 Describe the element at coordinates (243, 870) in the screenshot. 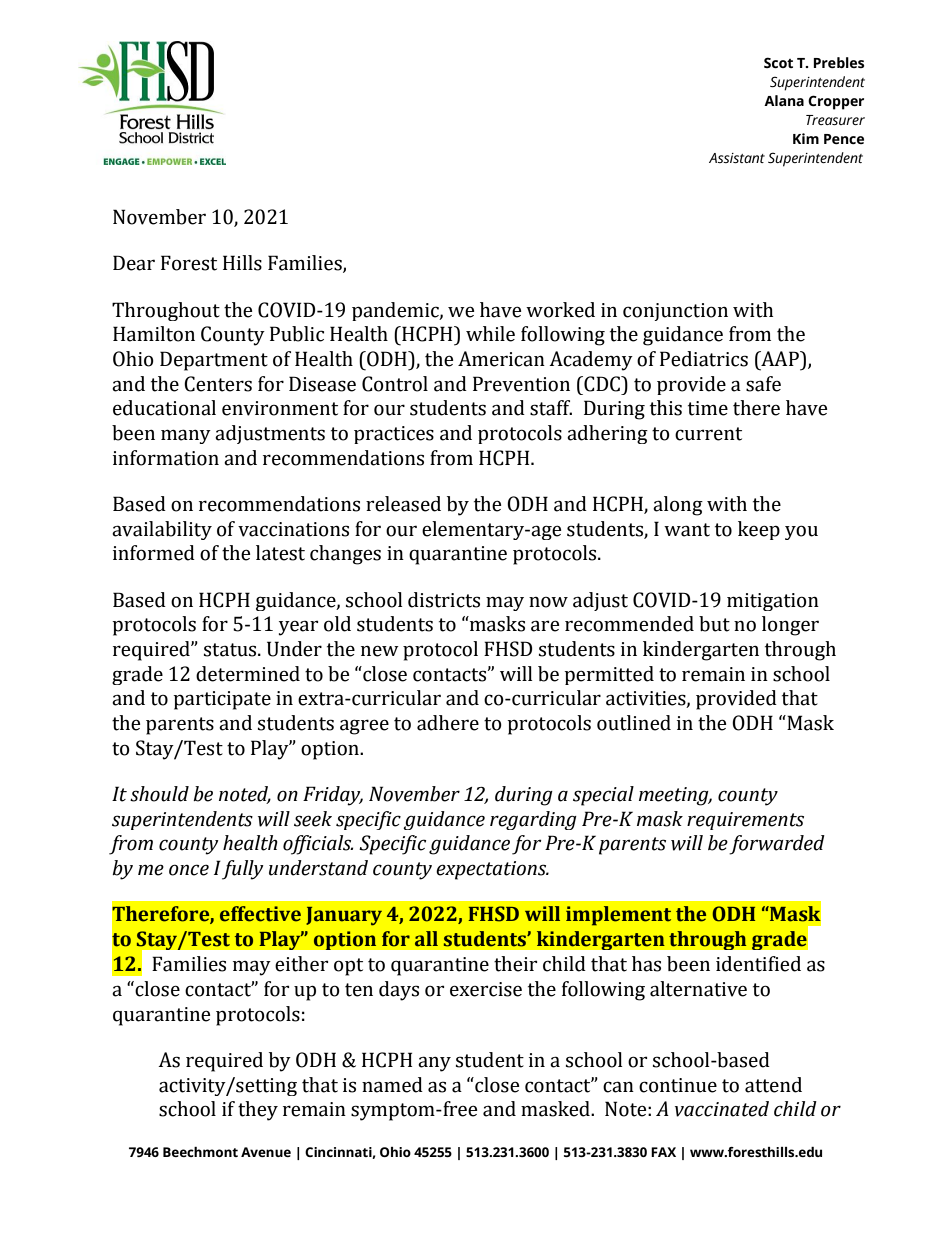

I see `fully` at that location.
